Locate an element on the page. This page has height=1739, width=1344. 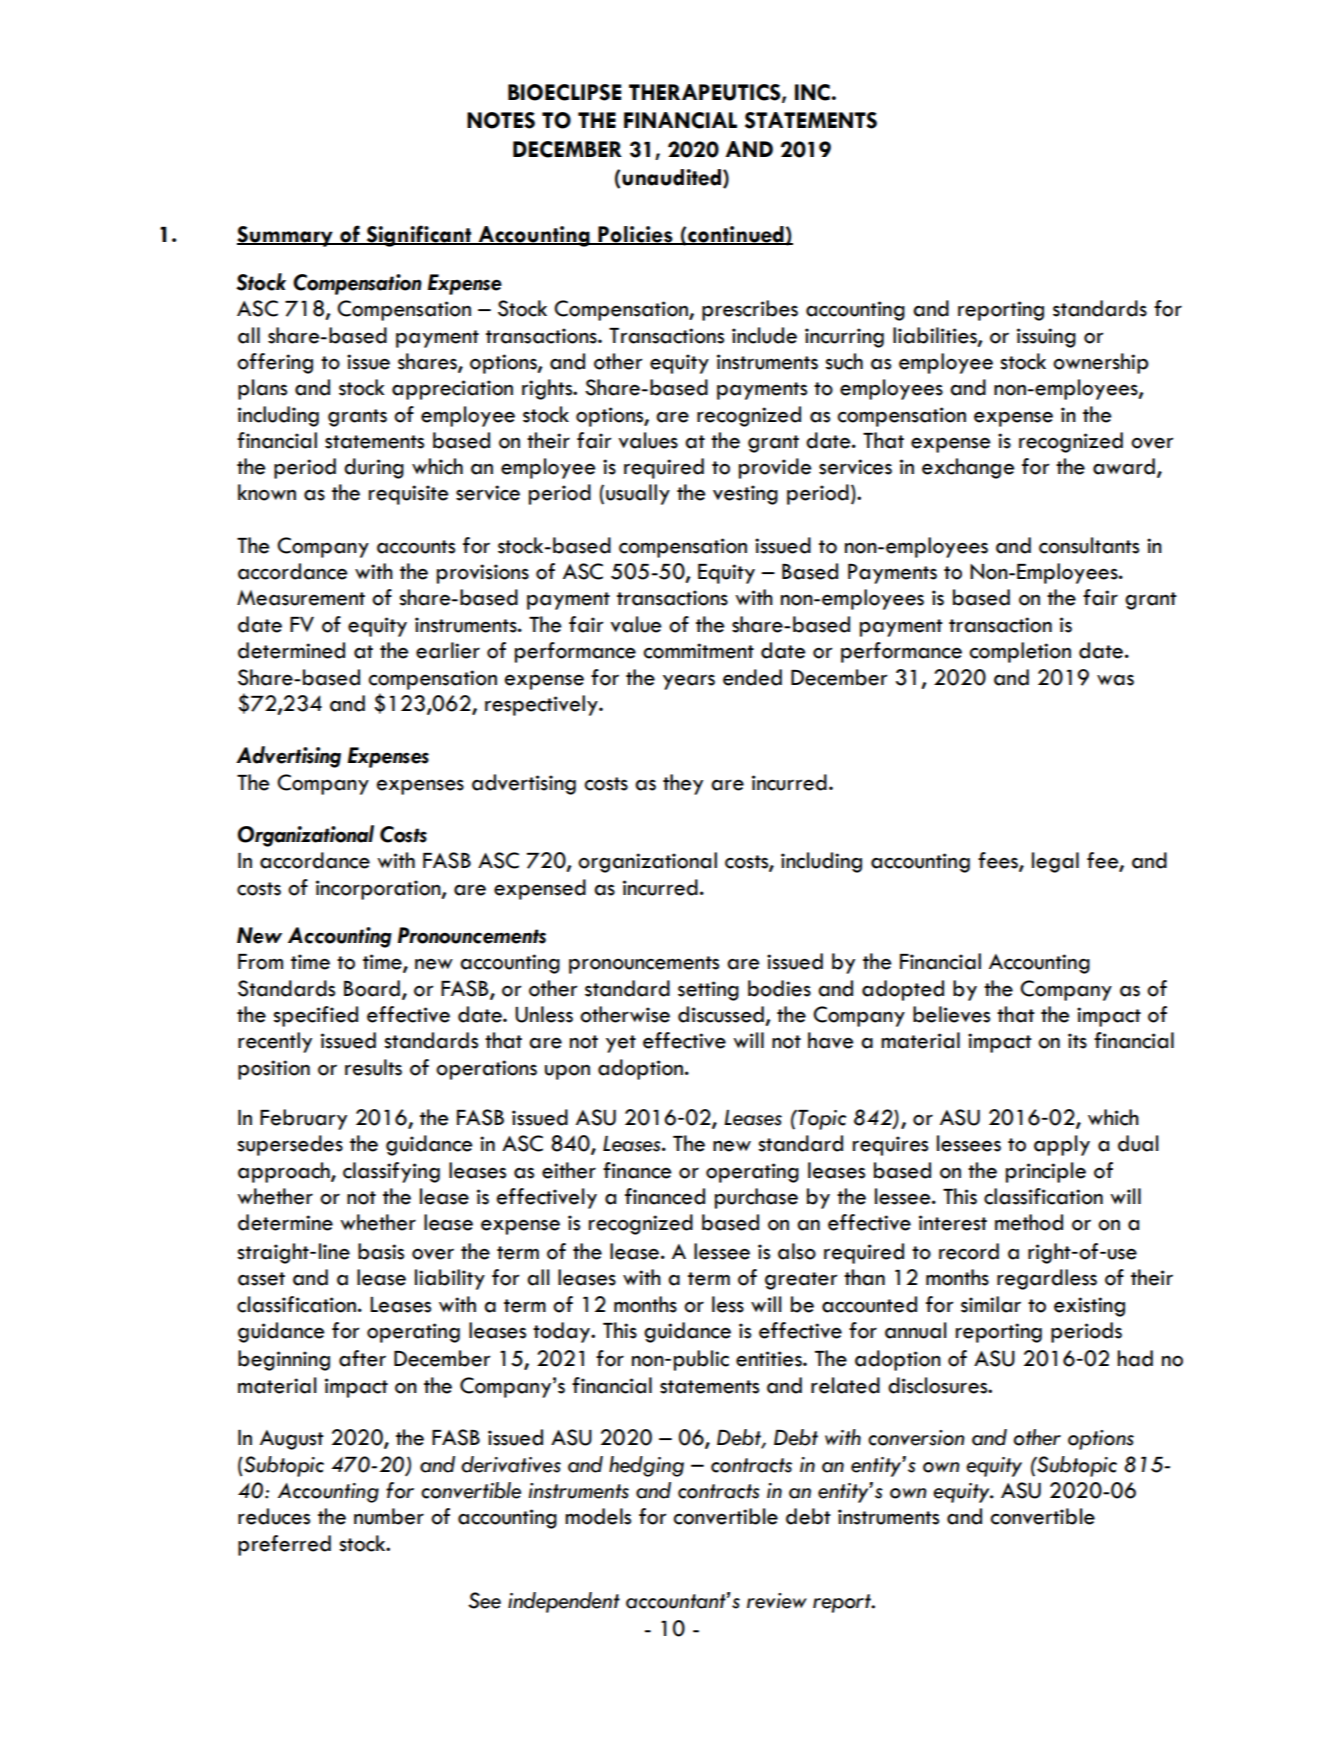
number is located at coordinates (389, 1516).
